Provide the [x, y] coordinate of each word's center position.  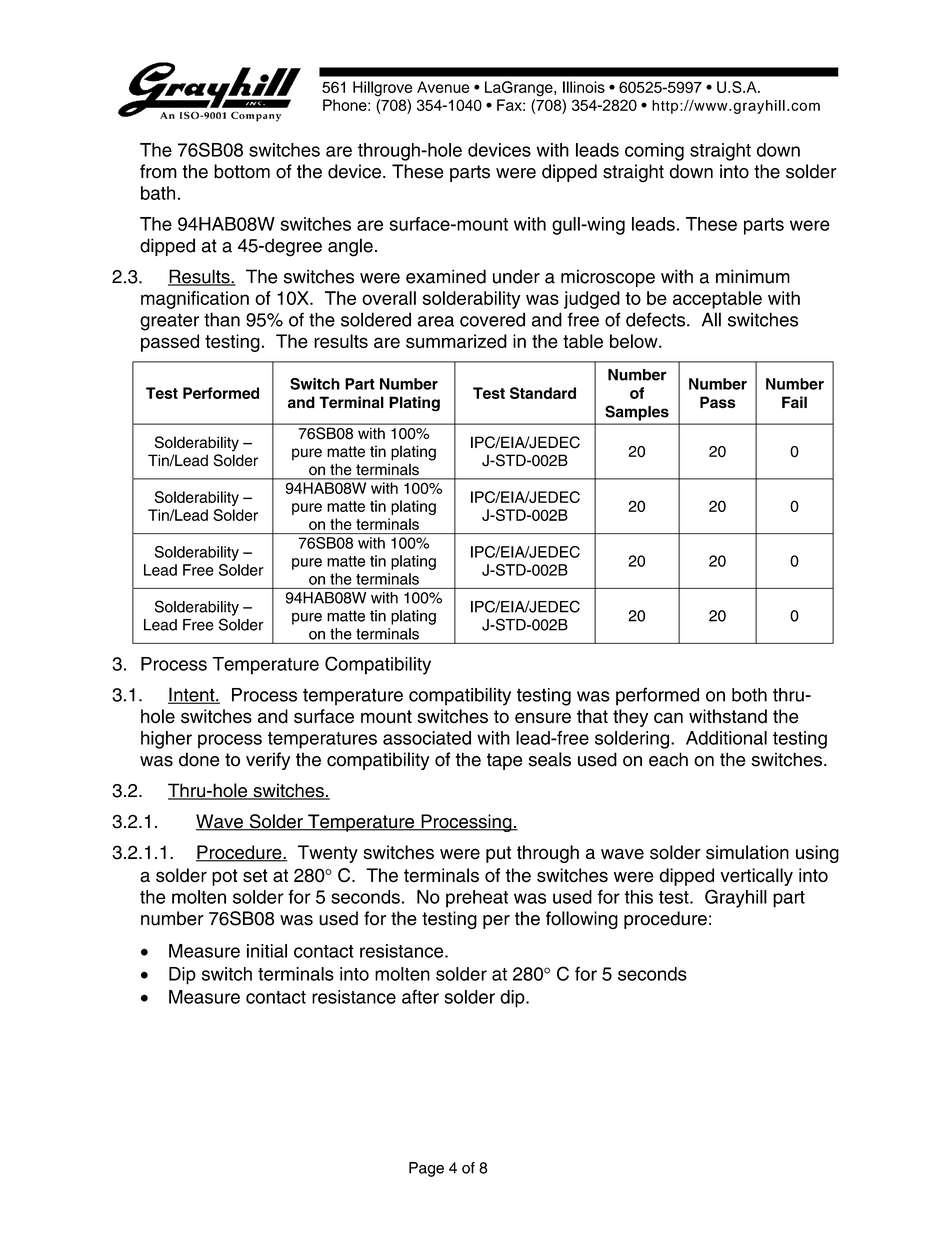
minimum [753, 276]
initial [267, 951]
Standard [543, 393]
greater [169, 322]
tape [505, 761]
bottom [242, 171]
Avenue [443, 87]
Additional [726, 738]
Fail [794, 402]
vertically [756, 877]
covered [492, 319]
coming [654, 152]
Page [426, 1169]
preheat [477, 899]
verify [268, 761]
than [222, 319]
